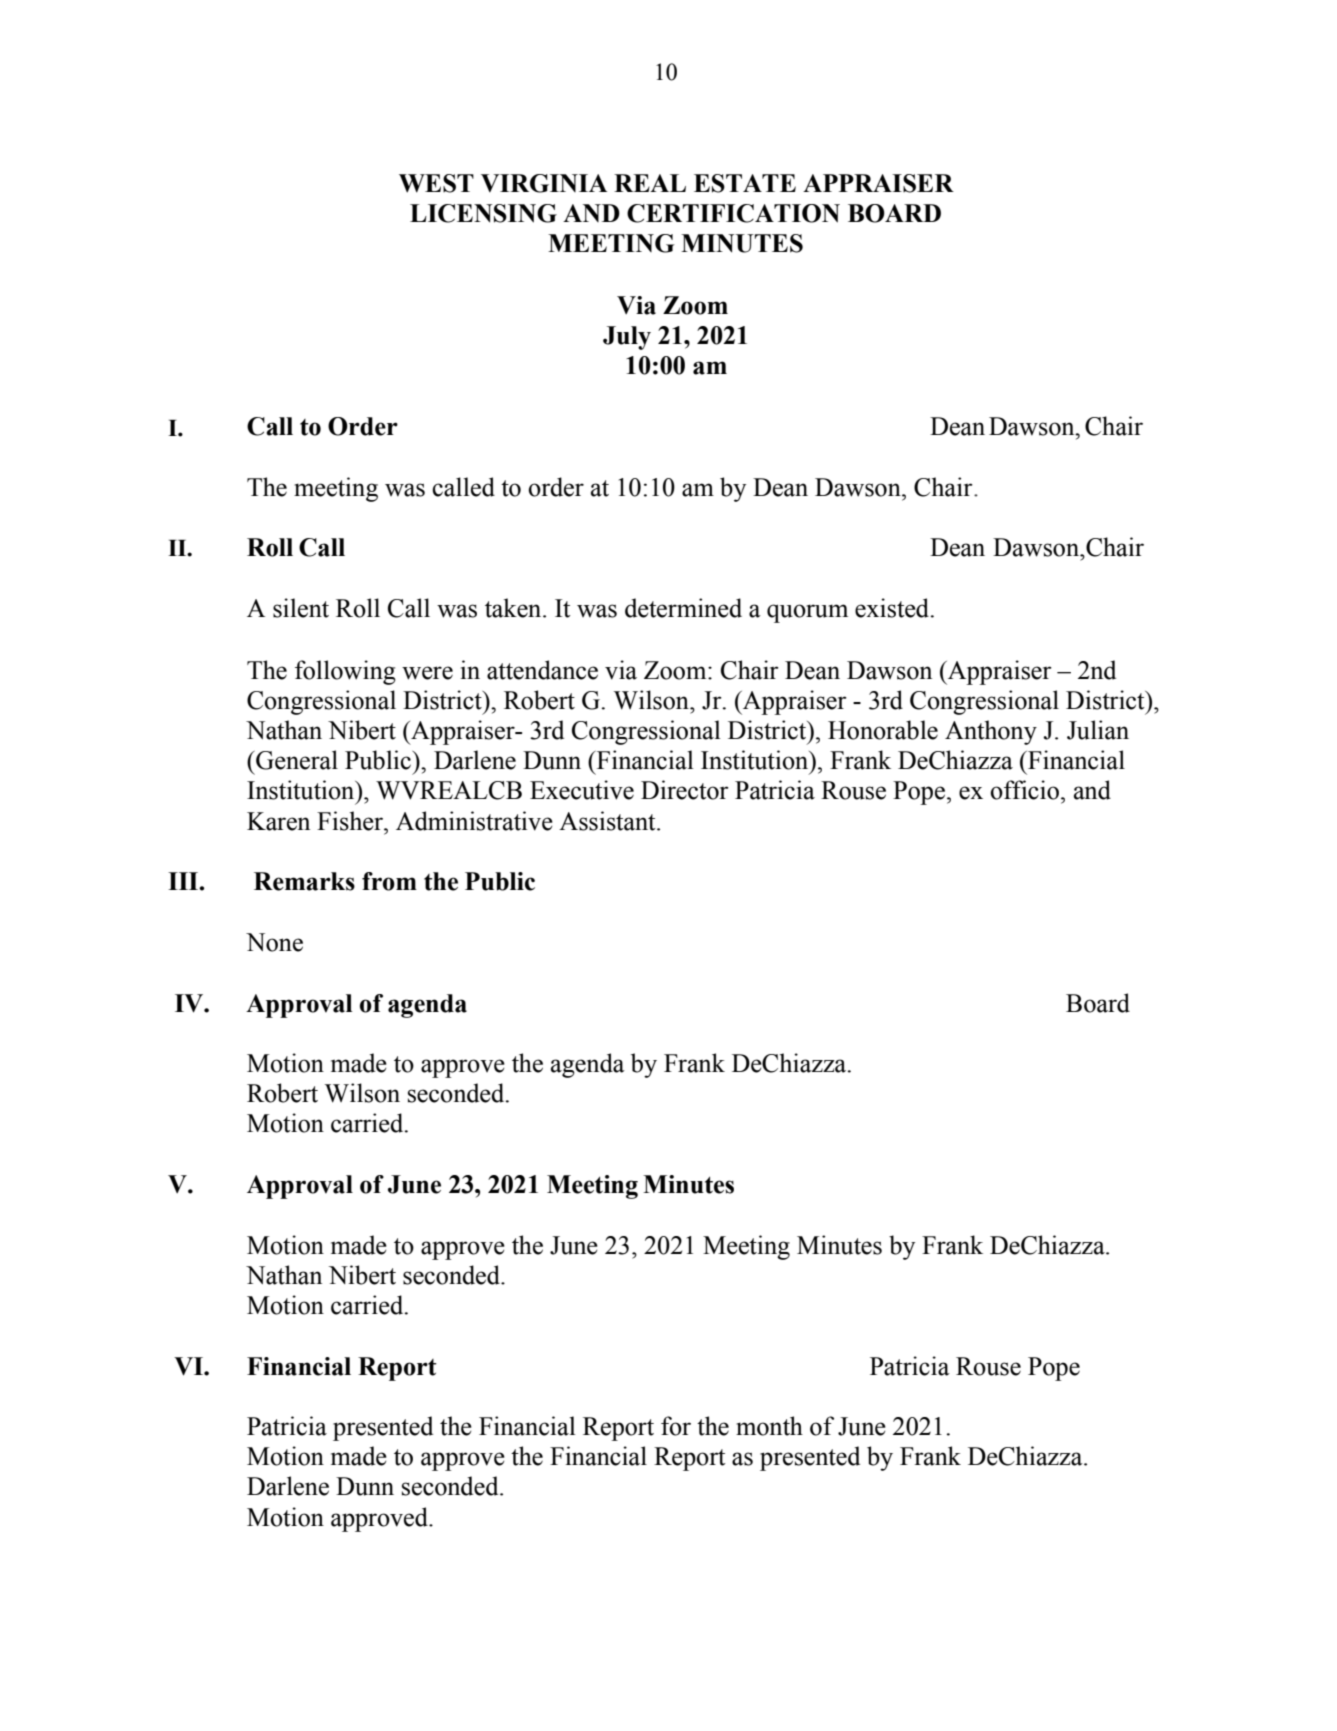  I want to click on Assistant, so click(608, 821).
